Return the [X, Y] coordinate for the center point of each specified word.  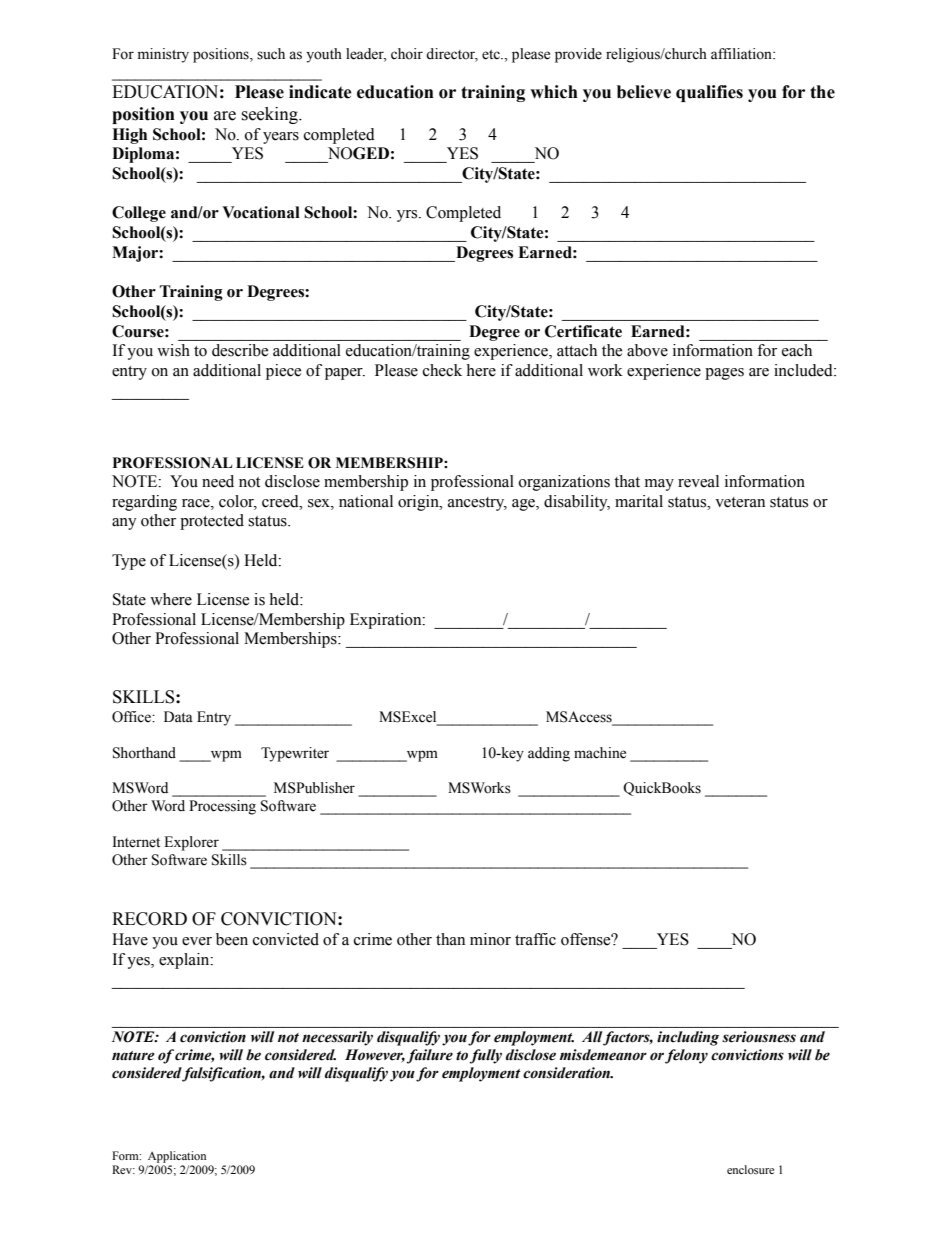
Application [177, 1157]
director [452, 55]
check [442, 370]
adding [549, 754]
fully [485, 1056]
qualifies [709, 93]
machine [600, 753]
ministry [163, 55]
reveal [698, 481]
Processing [222, 807]
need [218, 481]
